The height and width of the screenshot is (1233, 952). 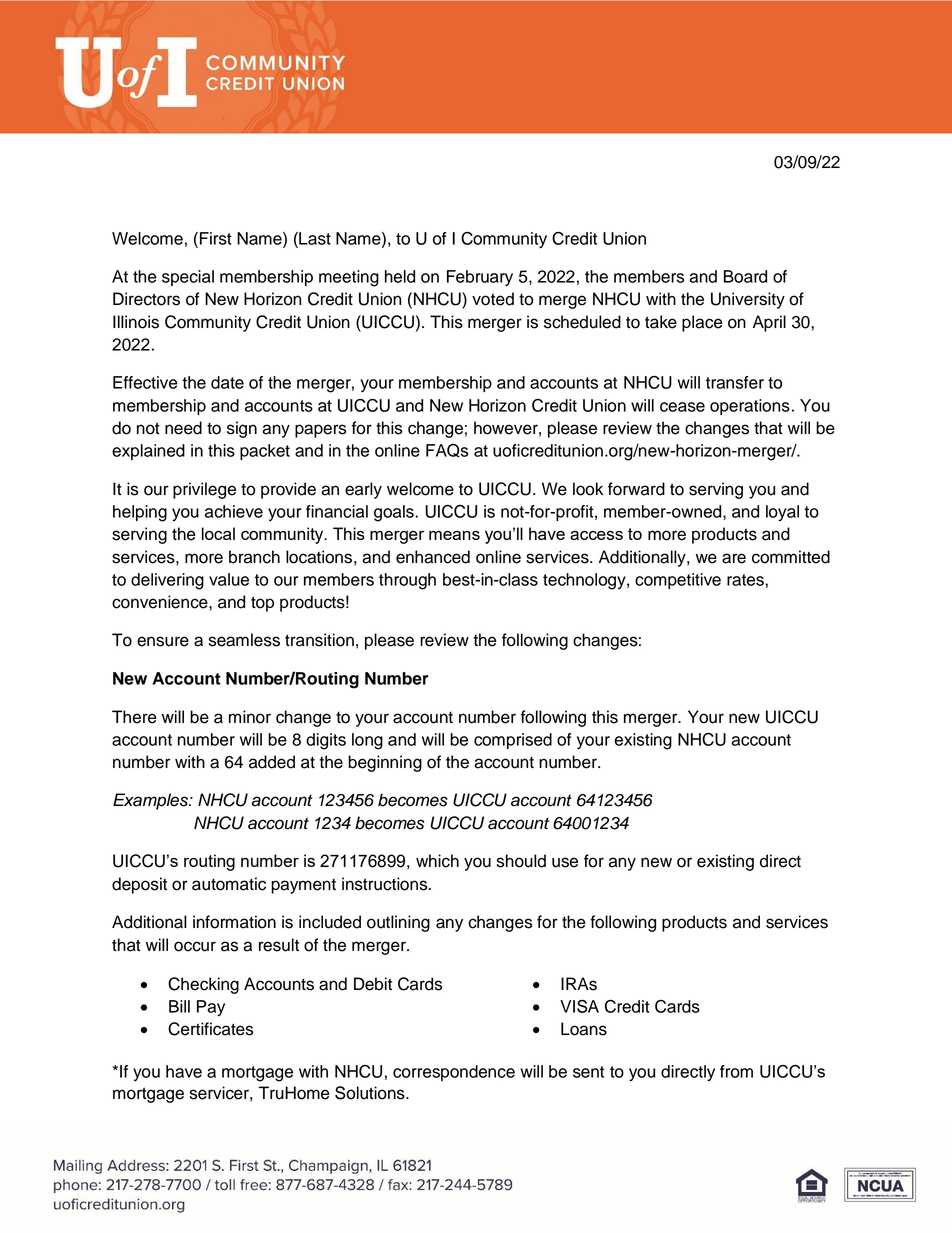 I want to click on special, so click(x=188, y=278).
